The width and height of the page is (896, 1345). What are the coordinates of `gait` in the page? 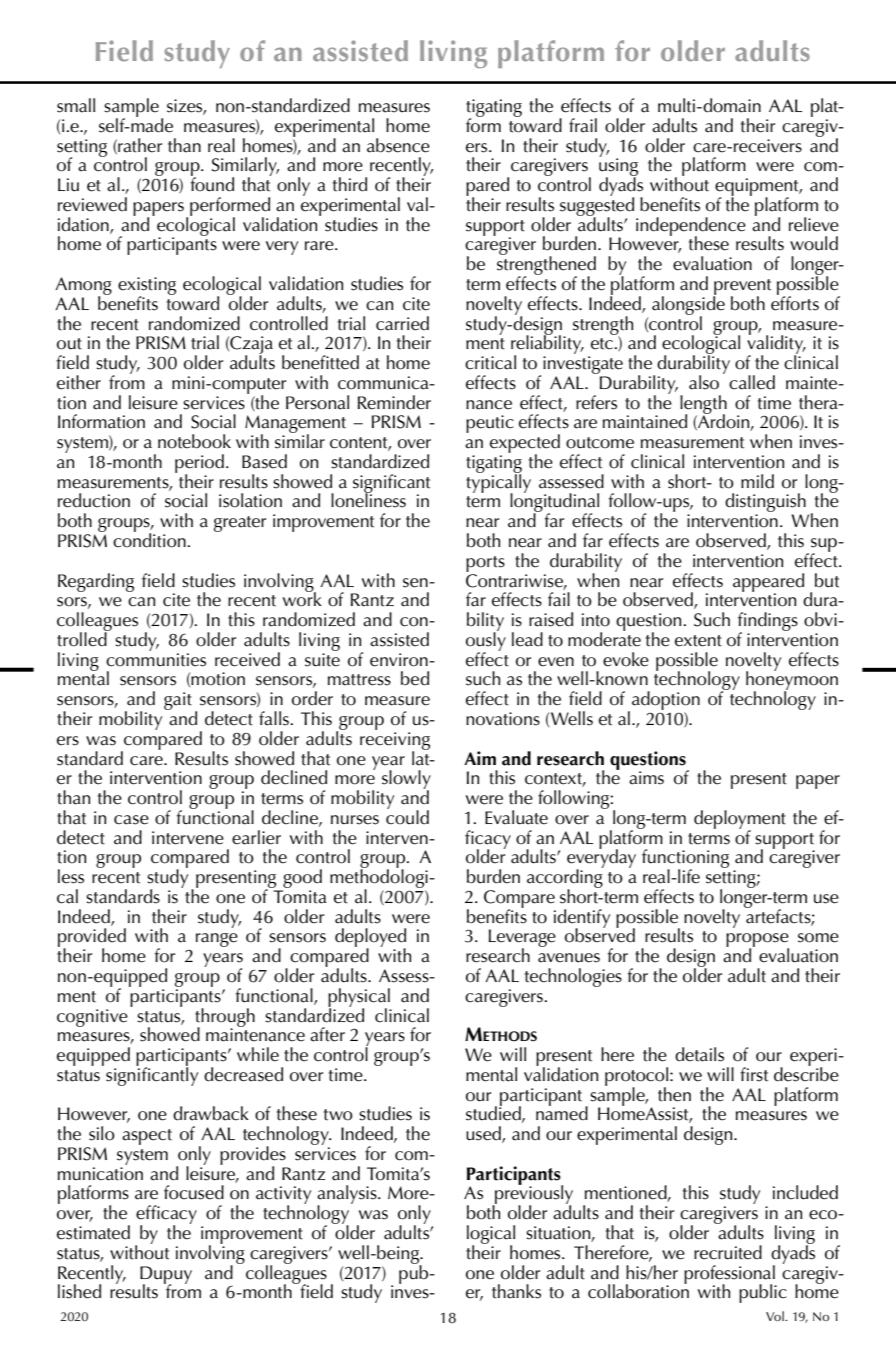 It's located at (178, 701).
